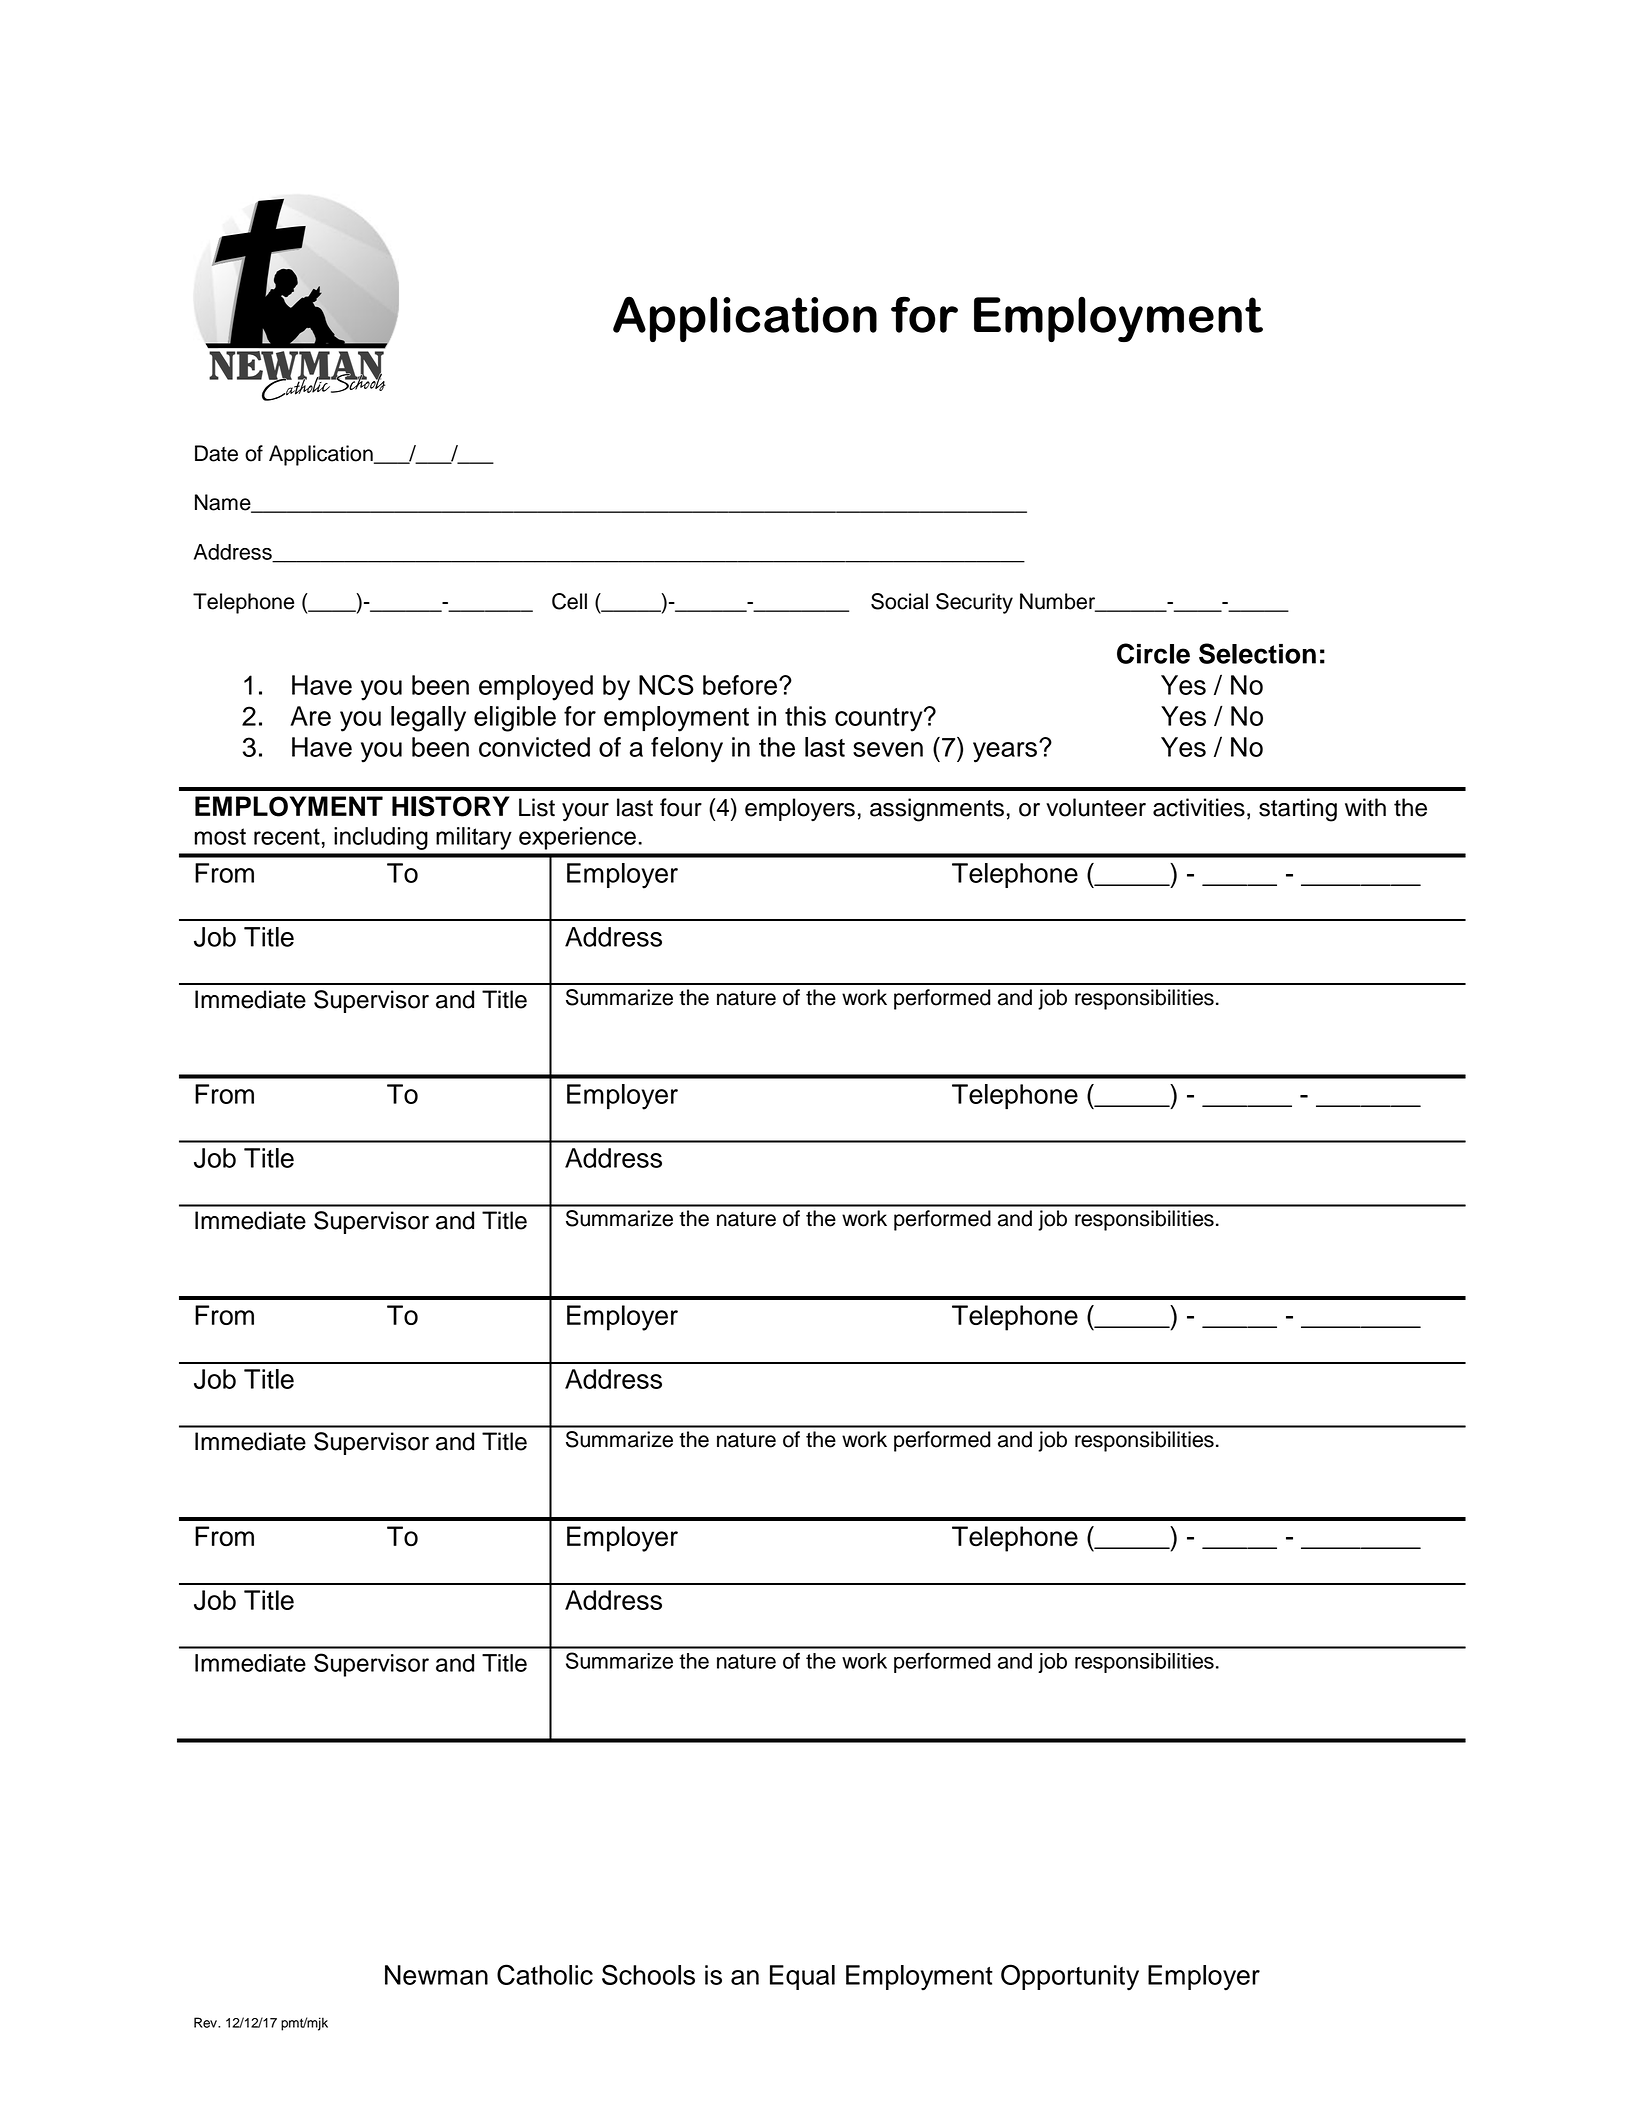  Describe the element at coordinates (436, 1975) in the image. I see `Newman` at that location.
